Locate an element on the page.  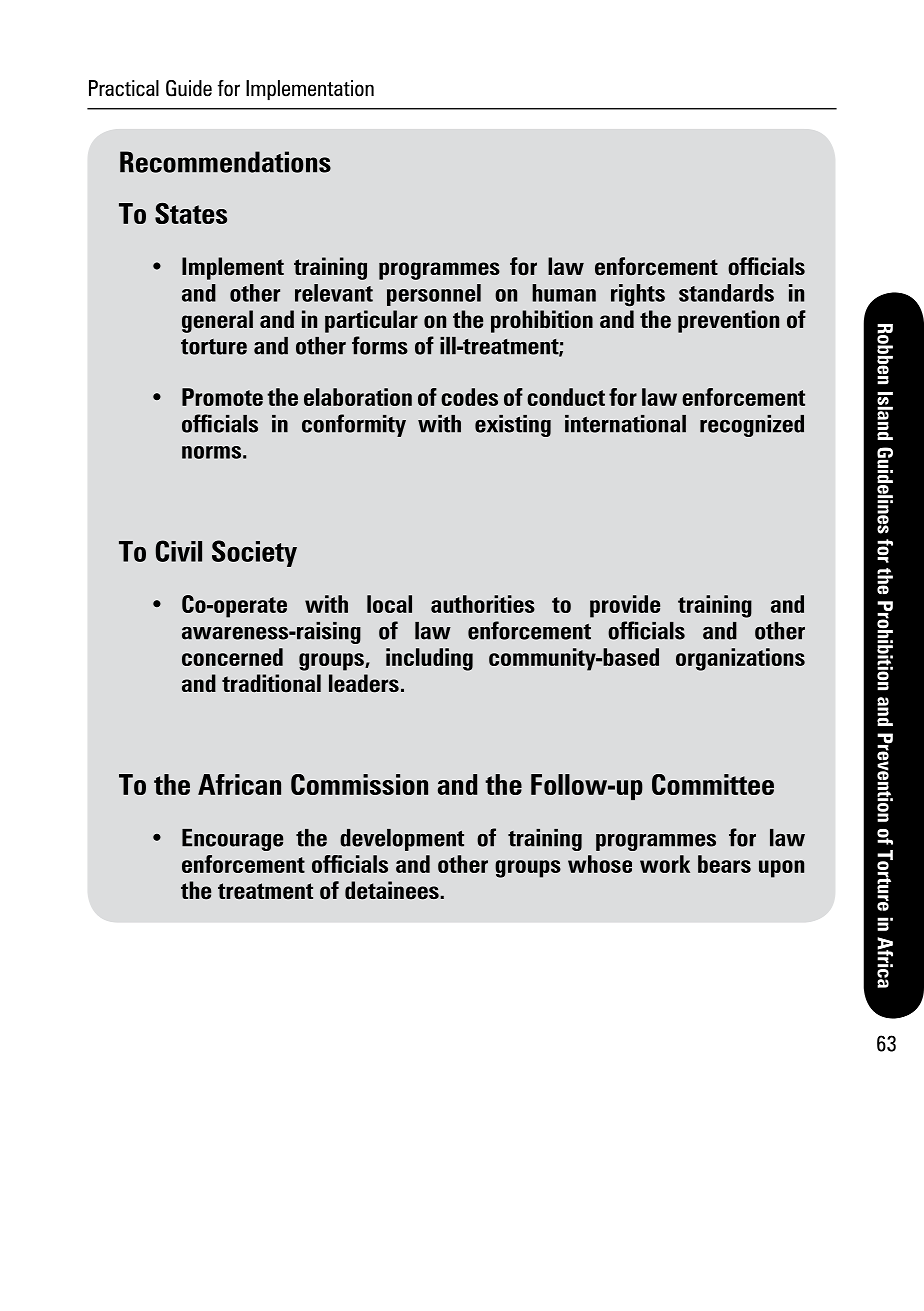
concerned is located at coordinates (232, 657).
